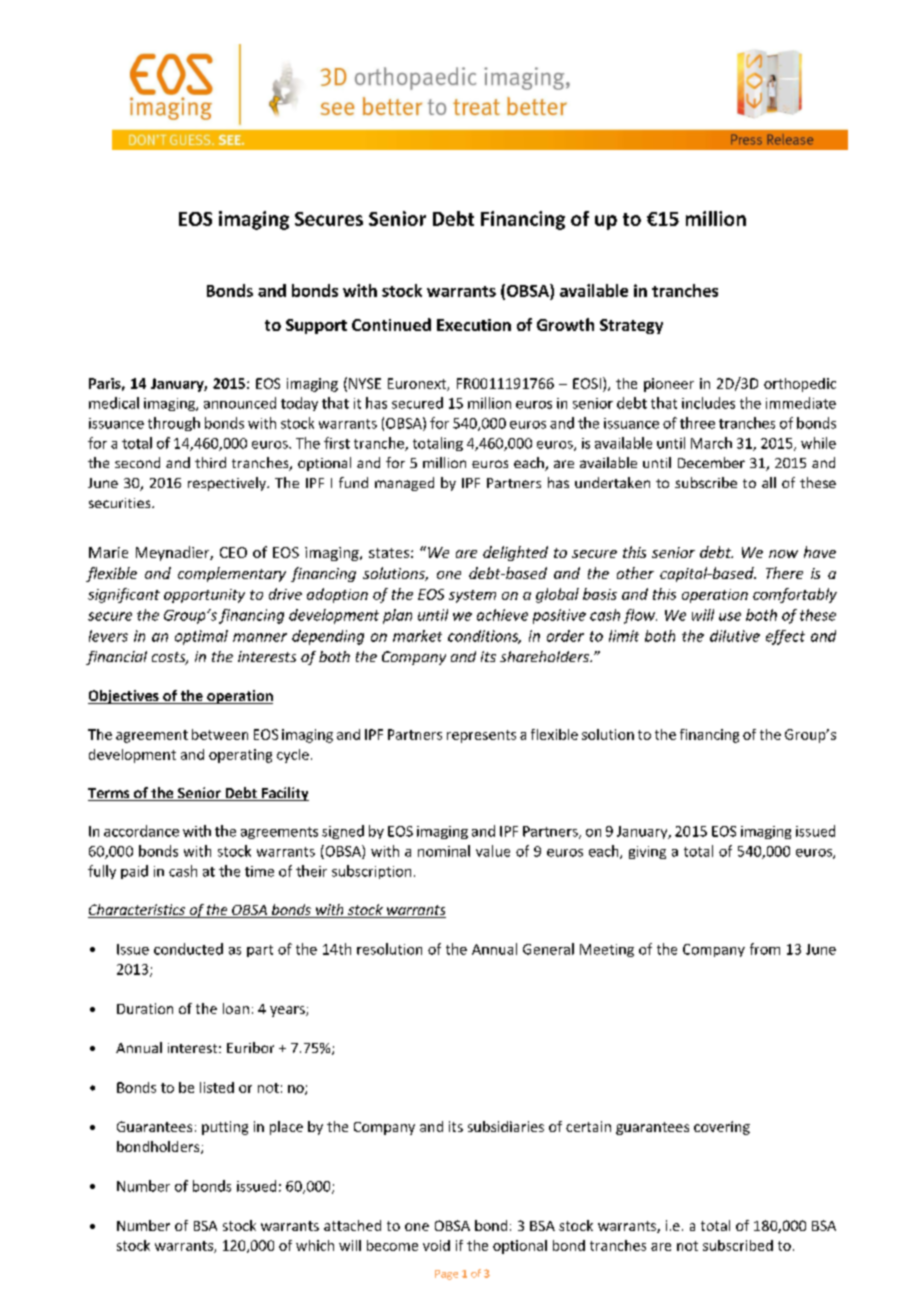  What do you see at coordinates (765, 949) in the screenshot?
I see `from` at bounding box center [765, 949].
